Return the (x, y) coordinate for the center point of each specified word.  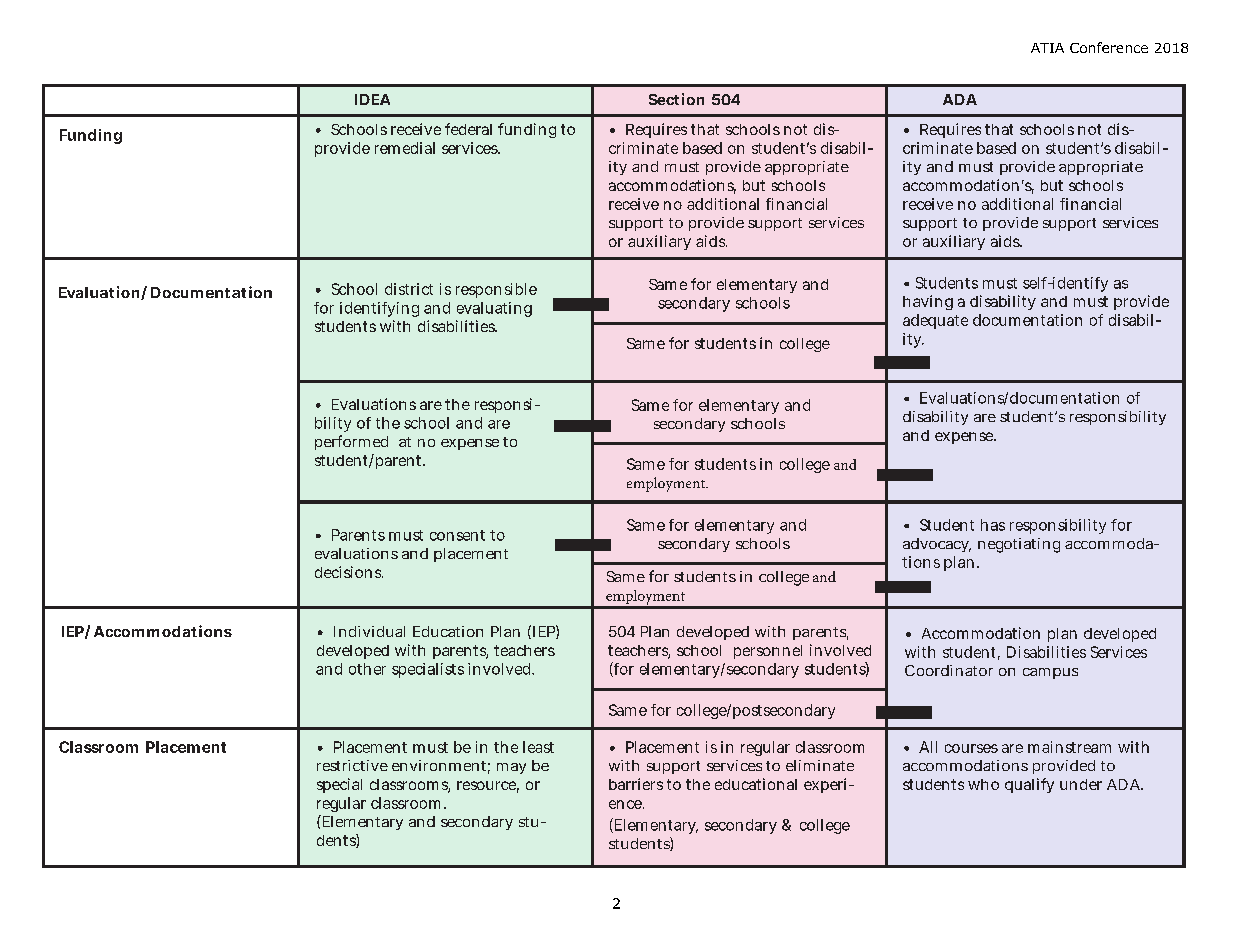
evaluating (494, 309)
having (928, 302)
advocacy (937, 545)
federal (468, 129)
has (993, 525)
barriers (636, 784)
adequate (935, 321)
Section (676, 99)
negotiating (1019, 545)
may (511, 768)
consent (457, 535)
